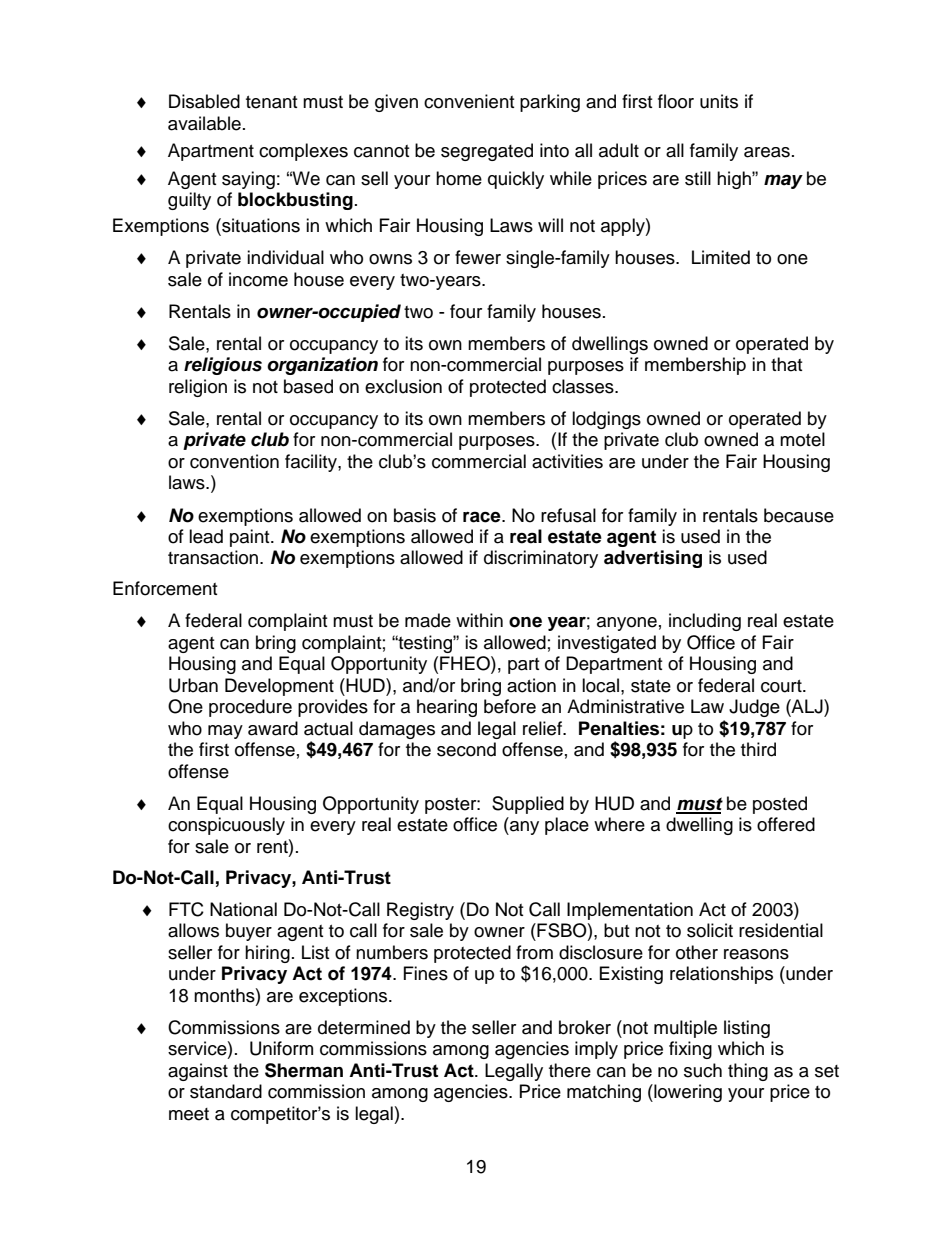 Image resolution: width=952 pixels, height=1233 pixels. Describe the element at coordinates (487, 152) in the document. I see `segregated` at that location.
